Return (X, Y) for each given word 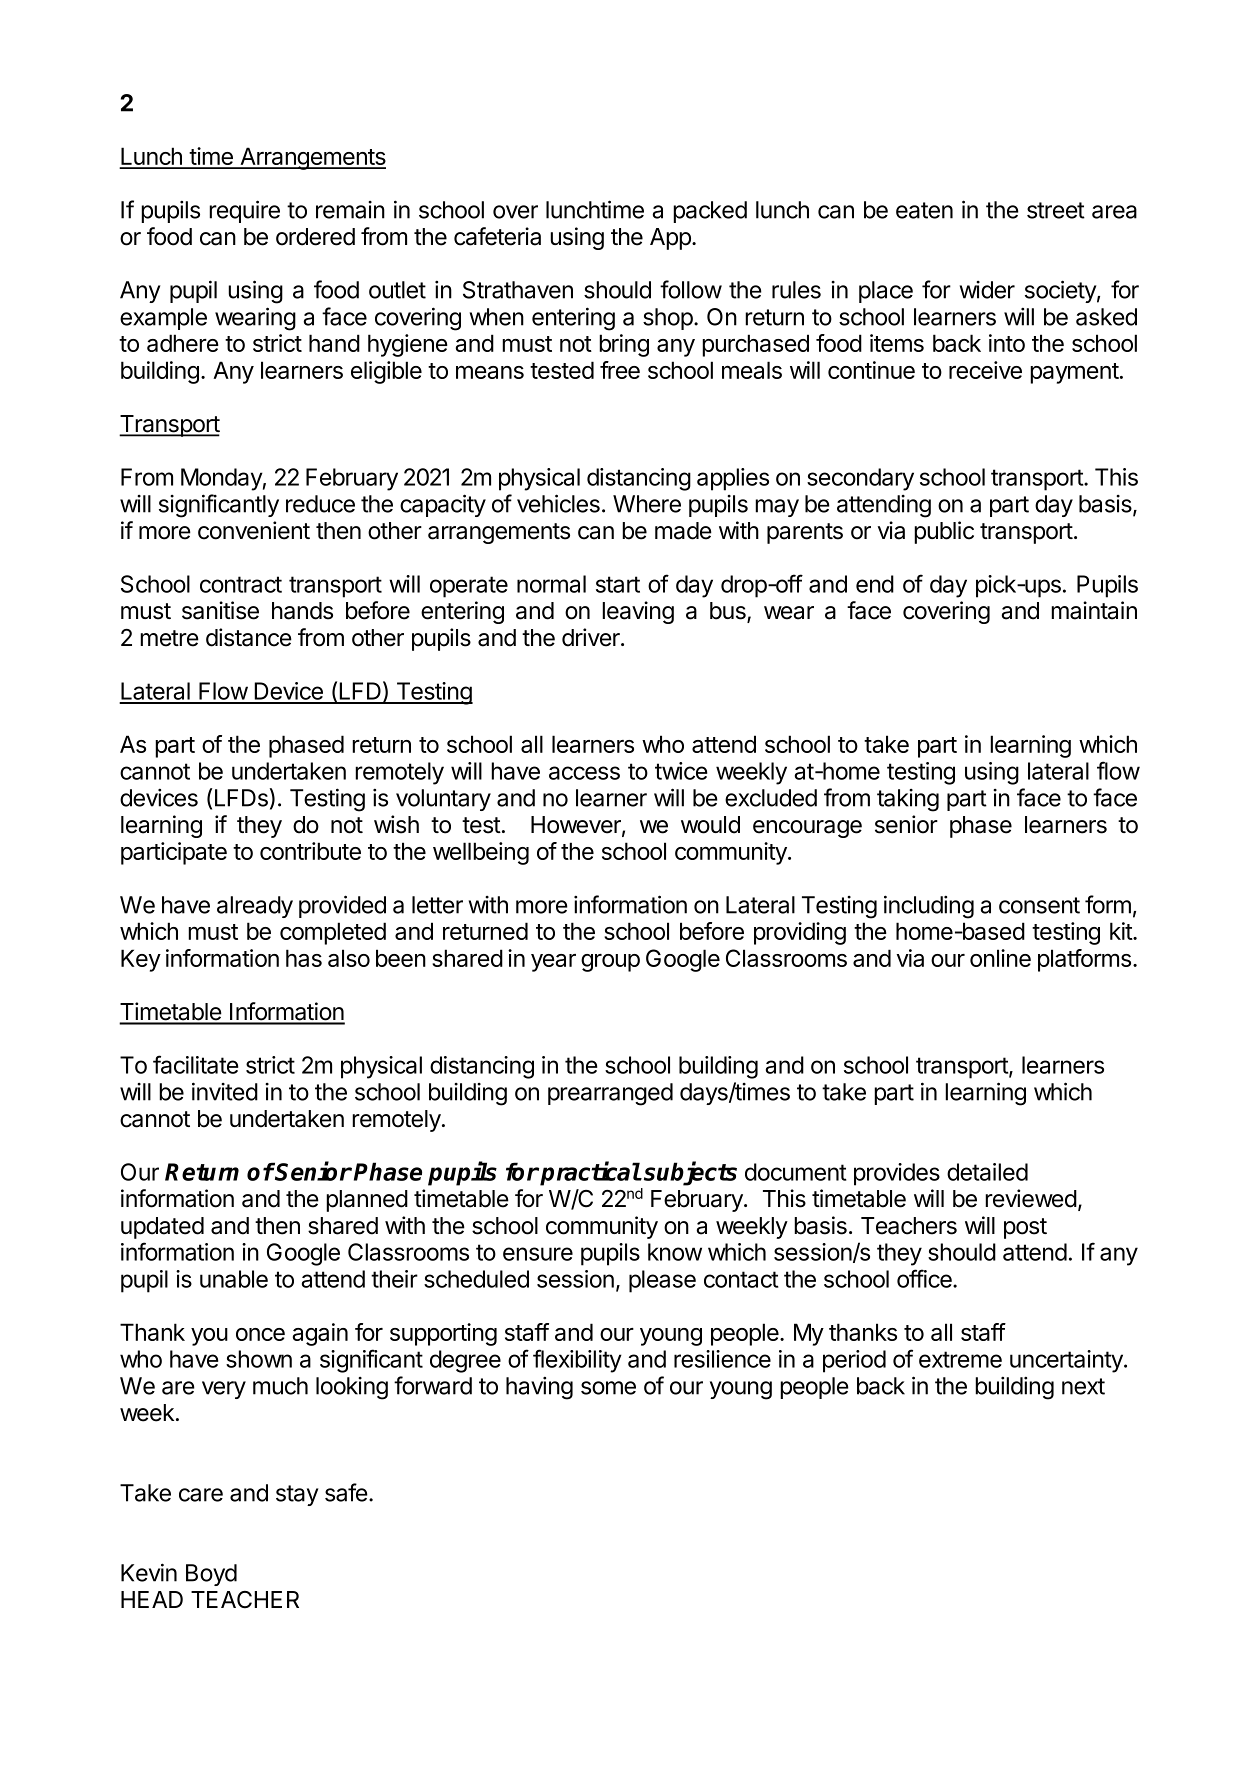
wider (987, 290)
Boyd (211, 1575)
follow (691, 289)
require (244, 211)
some (608, 1388)
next (1083, 1386)
